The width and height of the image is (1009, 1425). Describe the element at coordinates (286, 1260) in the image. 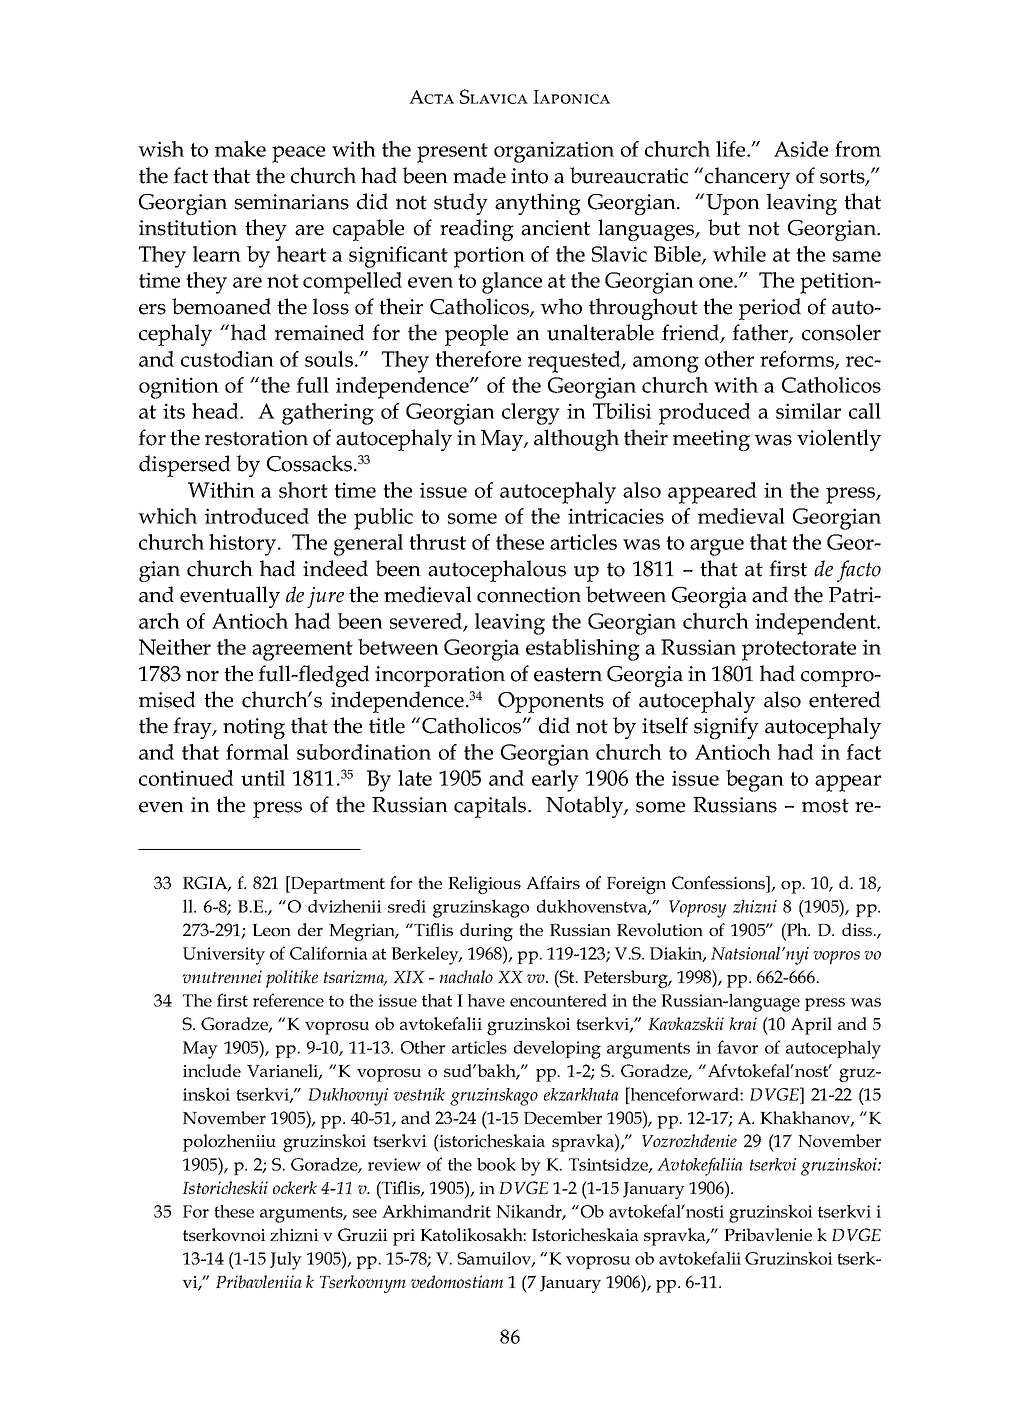

I see `July` at that location.
